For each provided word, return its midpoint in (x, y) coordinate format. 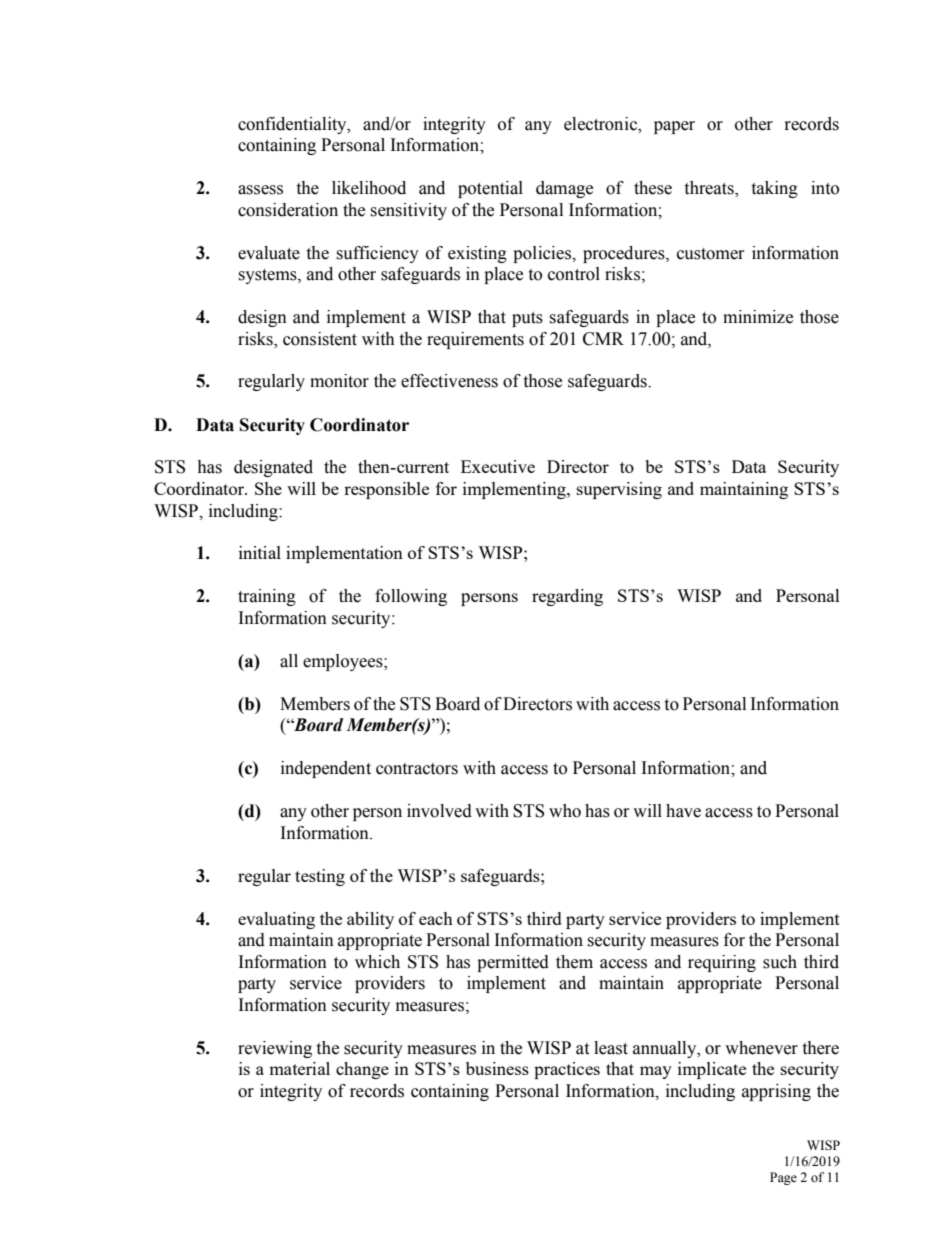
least (611, 1048)
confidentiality (293, 125)
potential (490, 189)
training (267, 597)
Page (783, 1178)
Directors (537, 704)
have (683, 811)
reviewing (275, 1049)
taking (774, 189)
